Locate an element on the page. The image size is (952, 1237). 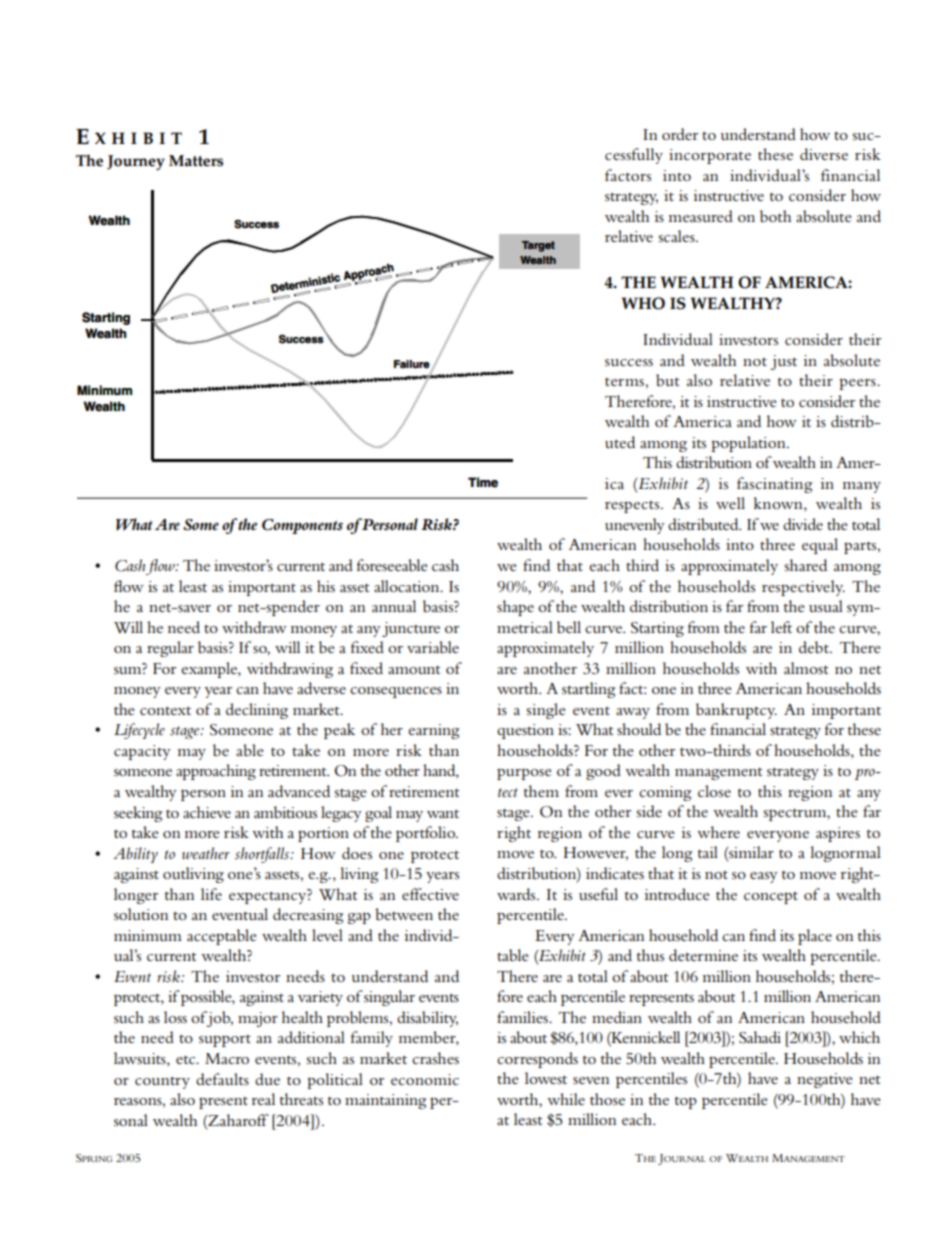
Components is located at coordinates (302, 526).
